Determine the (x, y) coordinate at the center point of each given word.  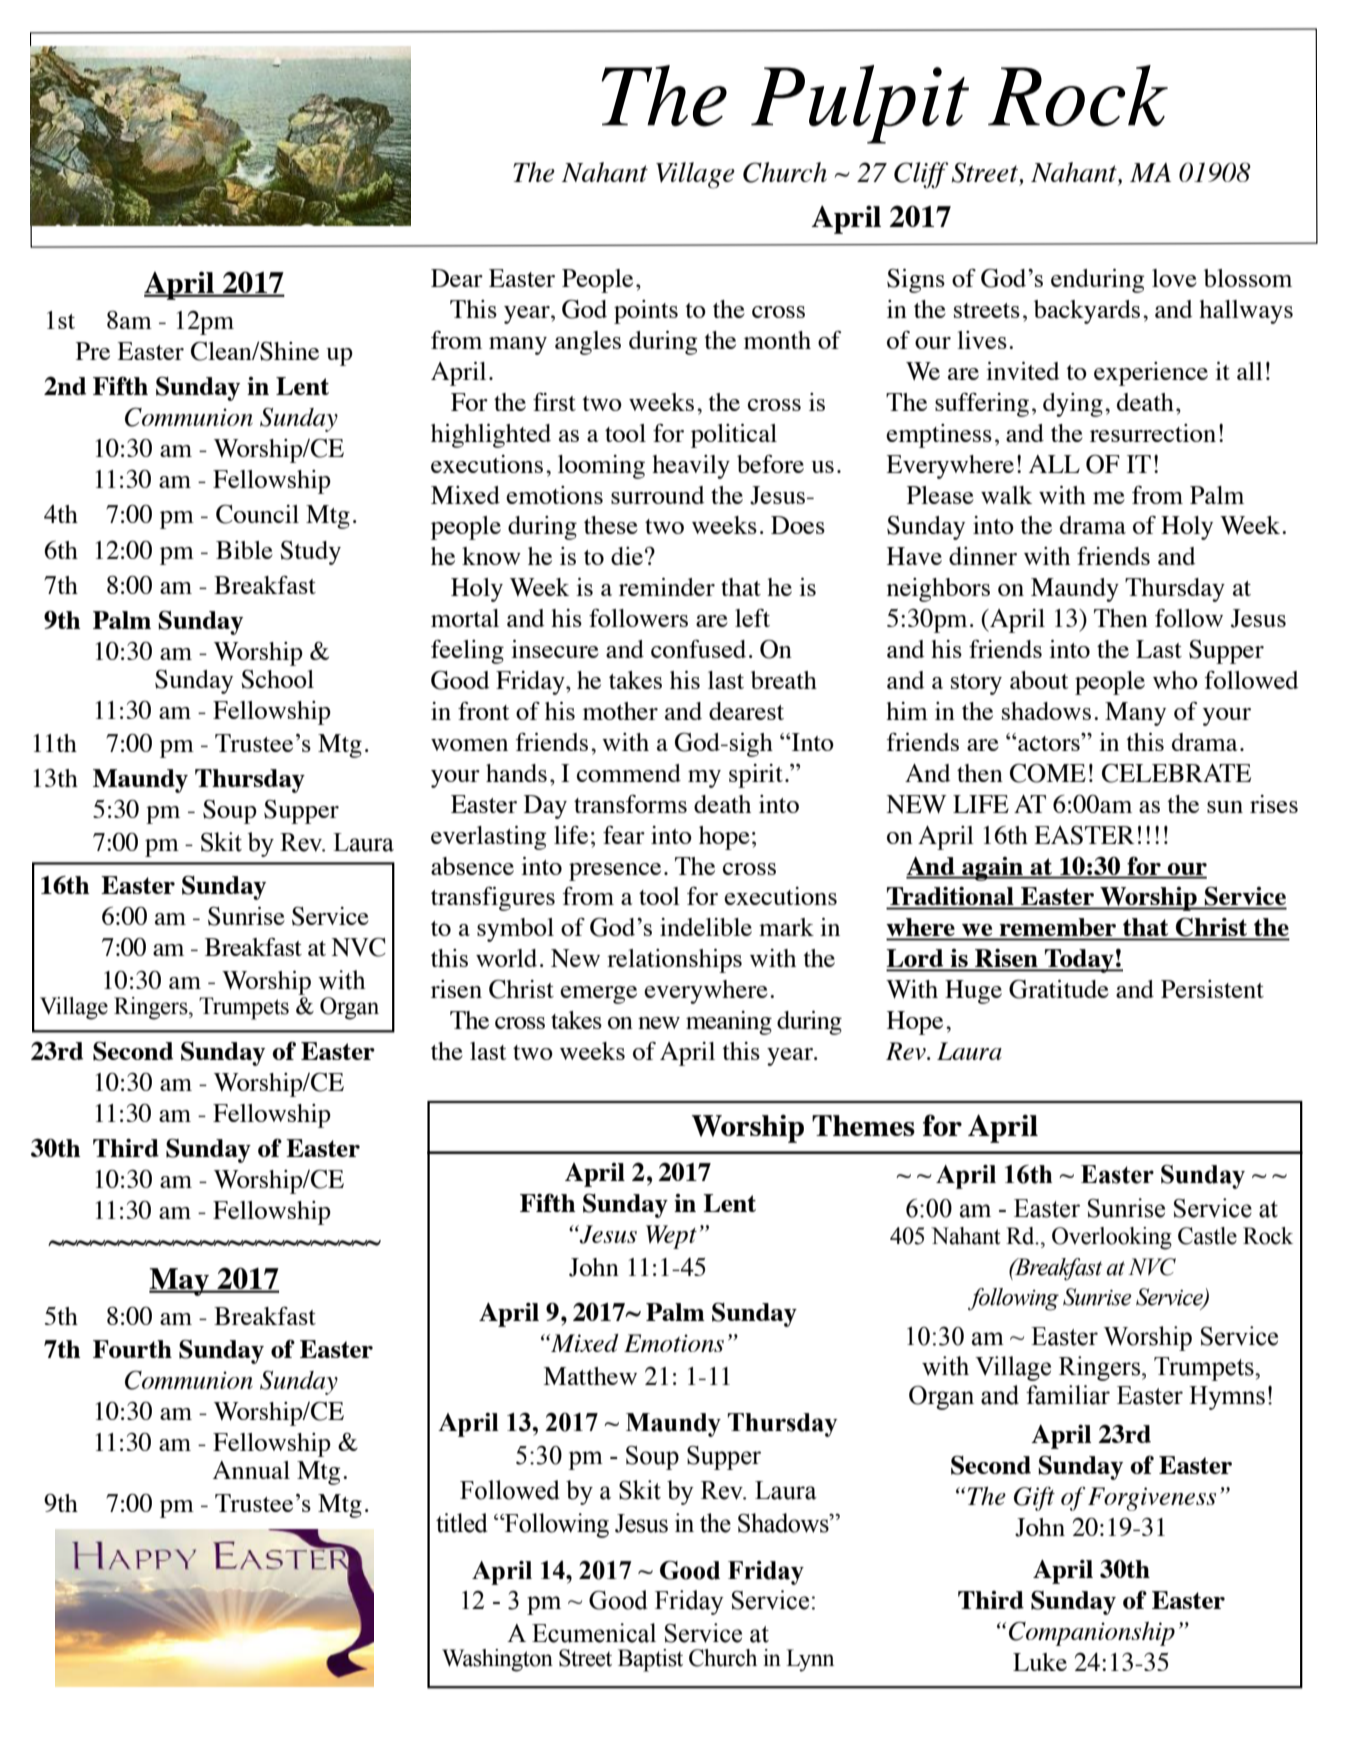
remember (1058, 928)
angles (588, 343)
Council (257, 514)
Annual (251, 1470)
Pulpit (860, 104)
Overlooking (1112, 1238)
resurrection (1153, 433)
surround (658, 495)
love (1174, 278)
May (180, 1282)
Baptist (650, 1660)
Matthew (590, 1376)
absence (472, 866)
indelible (706, 927)
